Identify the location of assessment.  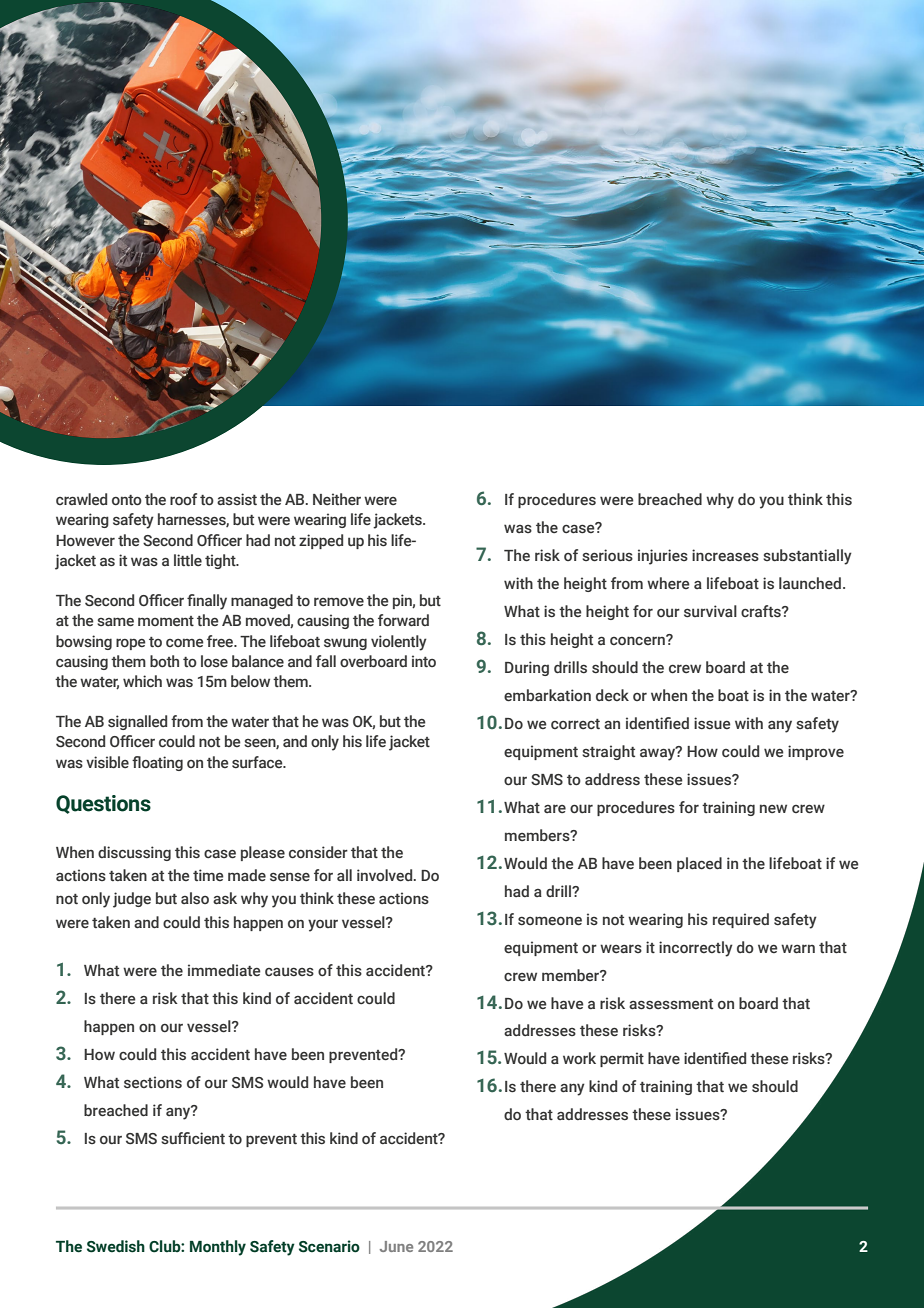
(671, 1004).
